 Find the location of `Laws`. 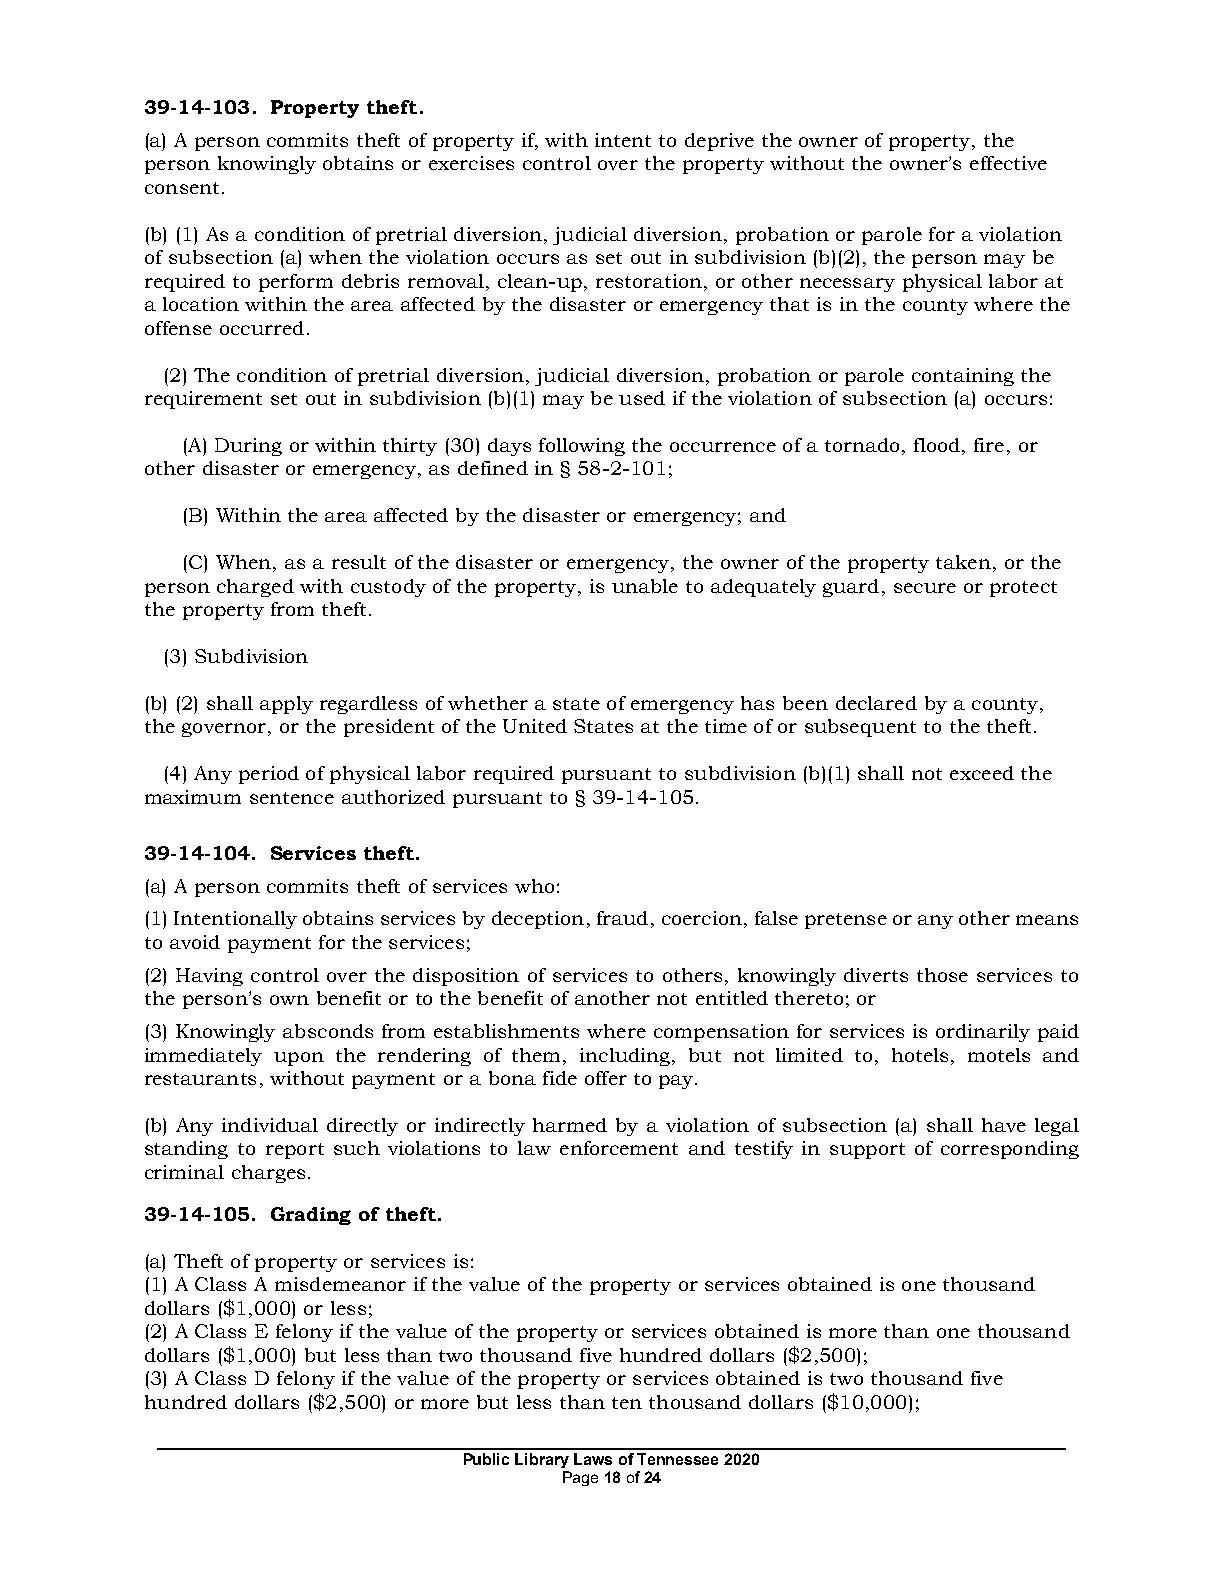

Laws is located at coordinates (593, 1459).
